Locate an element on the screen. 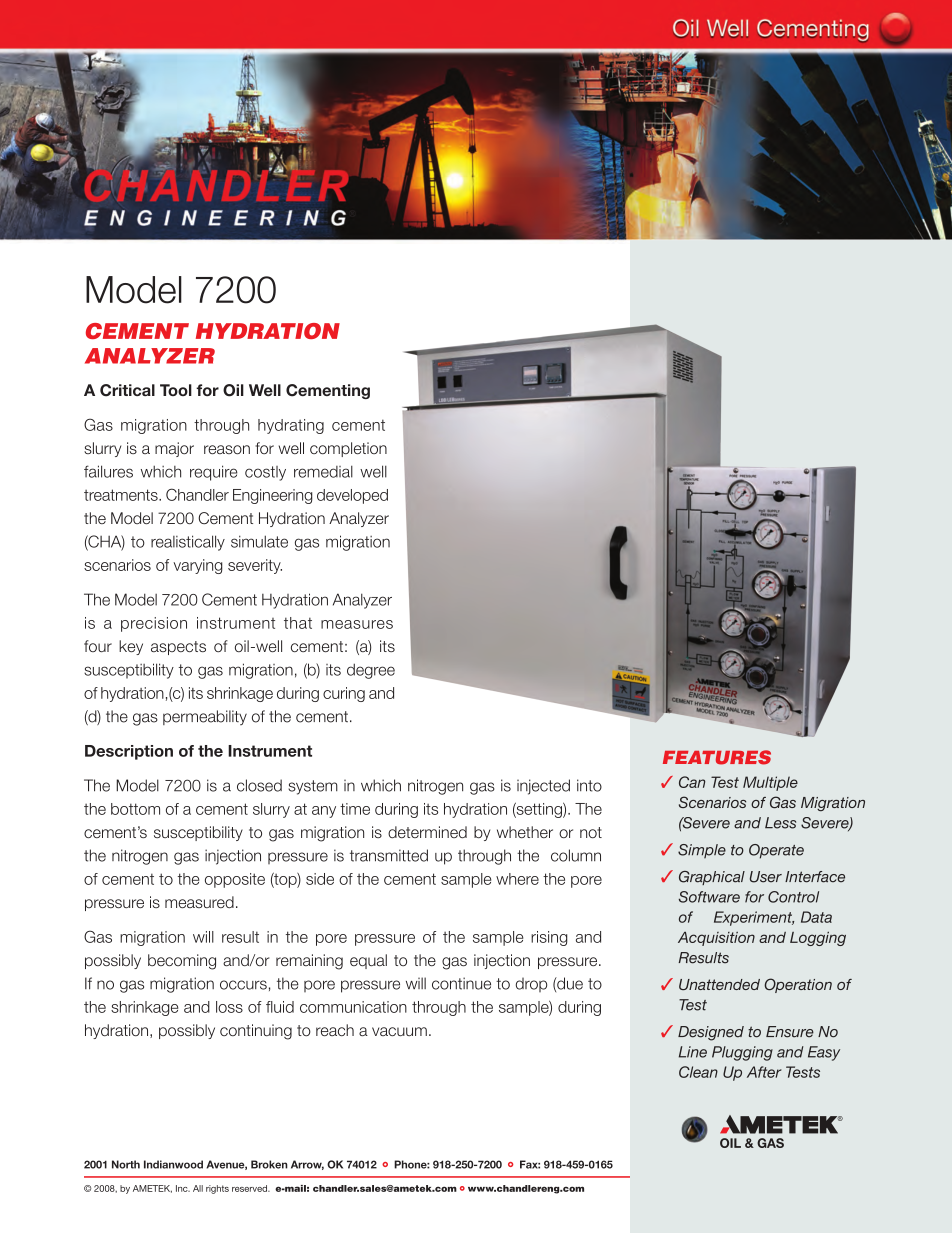 The image size is (952, 1233). Tool is located at coordinates (176, 390).
